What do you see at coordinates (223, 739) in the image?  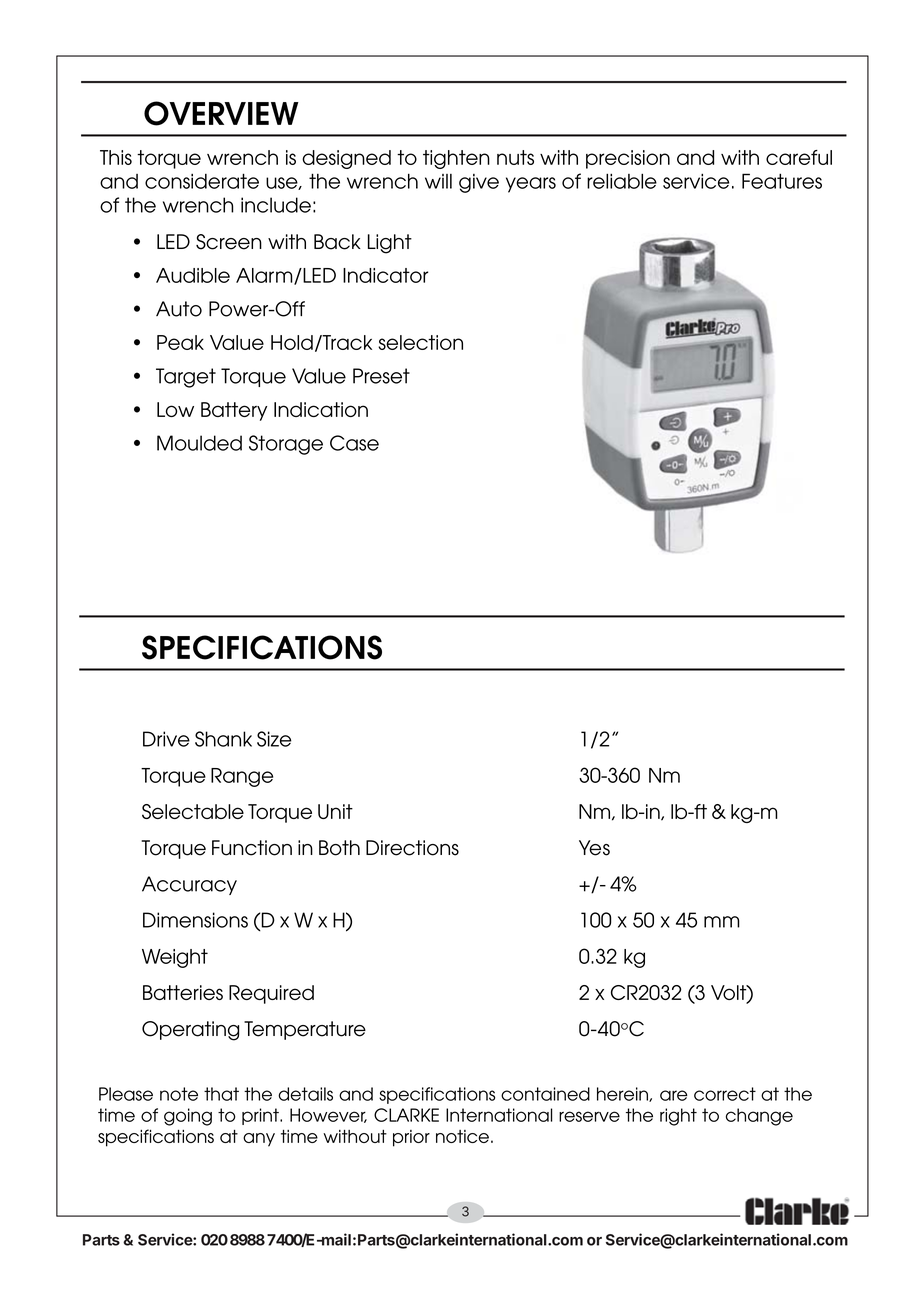 I see `Shank` at bounding box center [223, 739].
